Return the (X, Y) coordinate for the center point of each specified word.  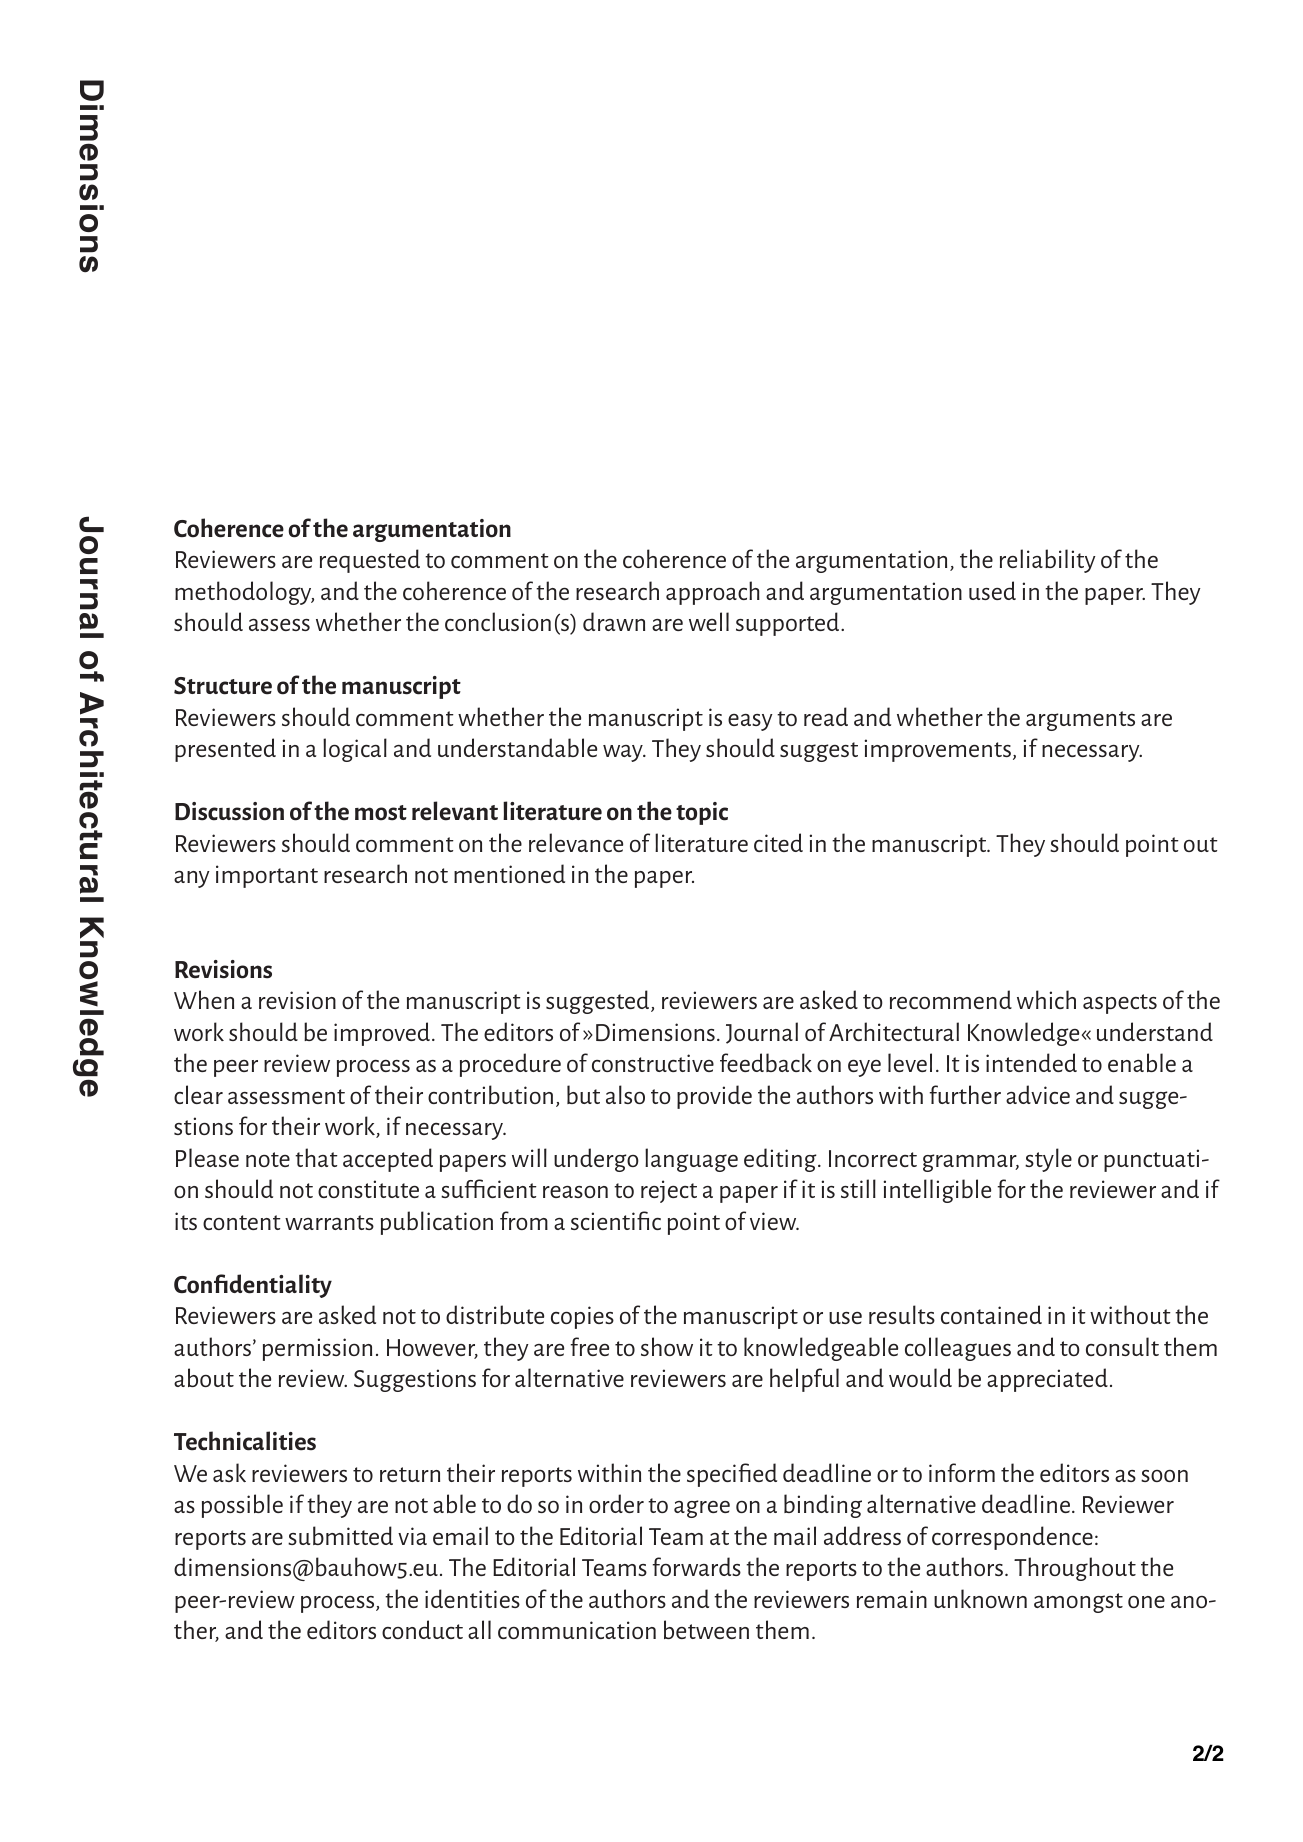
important (267, 876)
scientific (616, 1220)
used (992, 590)
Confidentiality (253, 1286)
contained (991, 1314)
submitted (340, 1535)
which (1046, 999)
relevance (576, 842)
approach (713, 593)
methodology (244, 593)
